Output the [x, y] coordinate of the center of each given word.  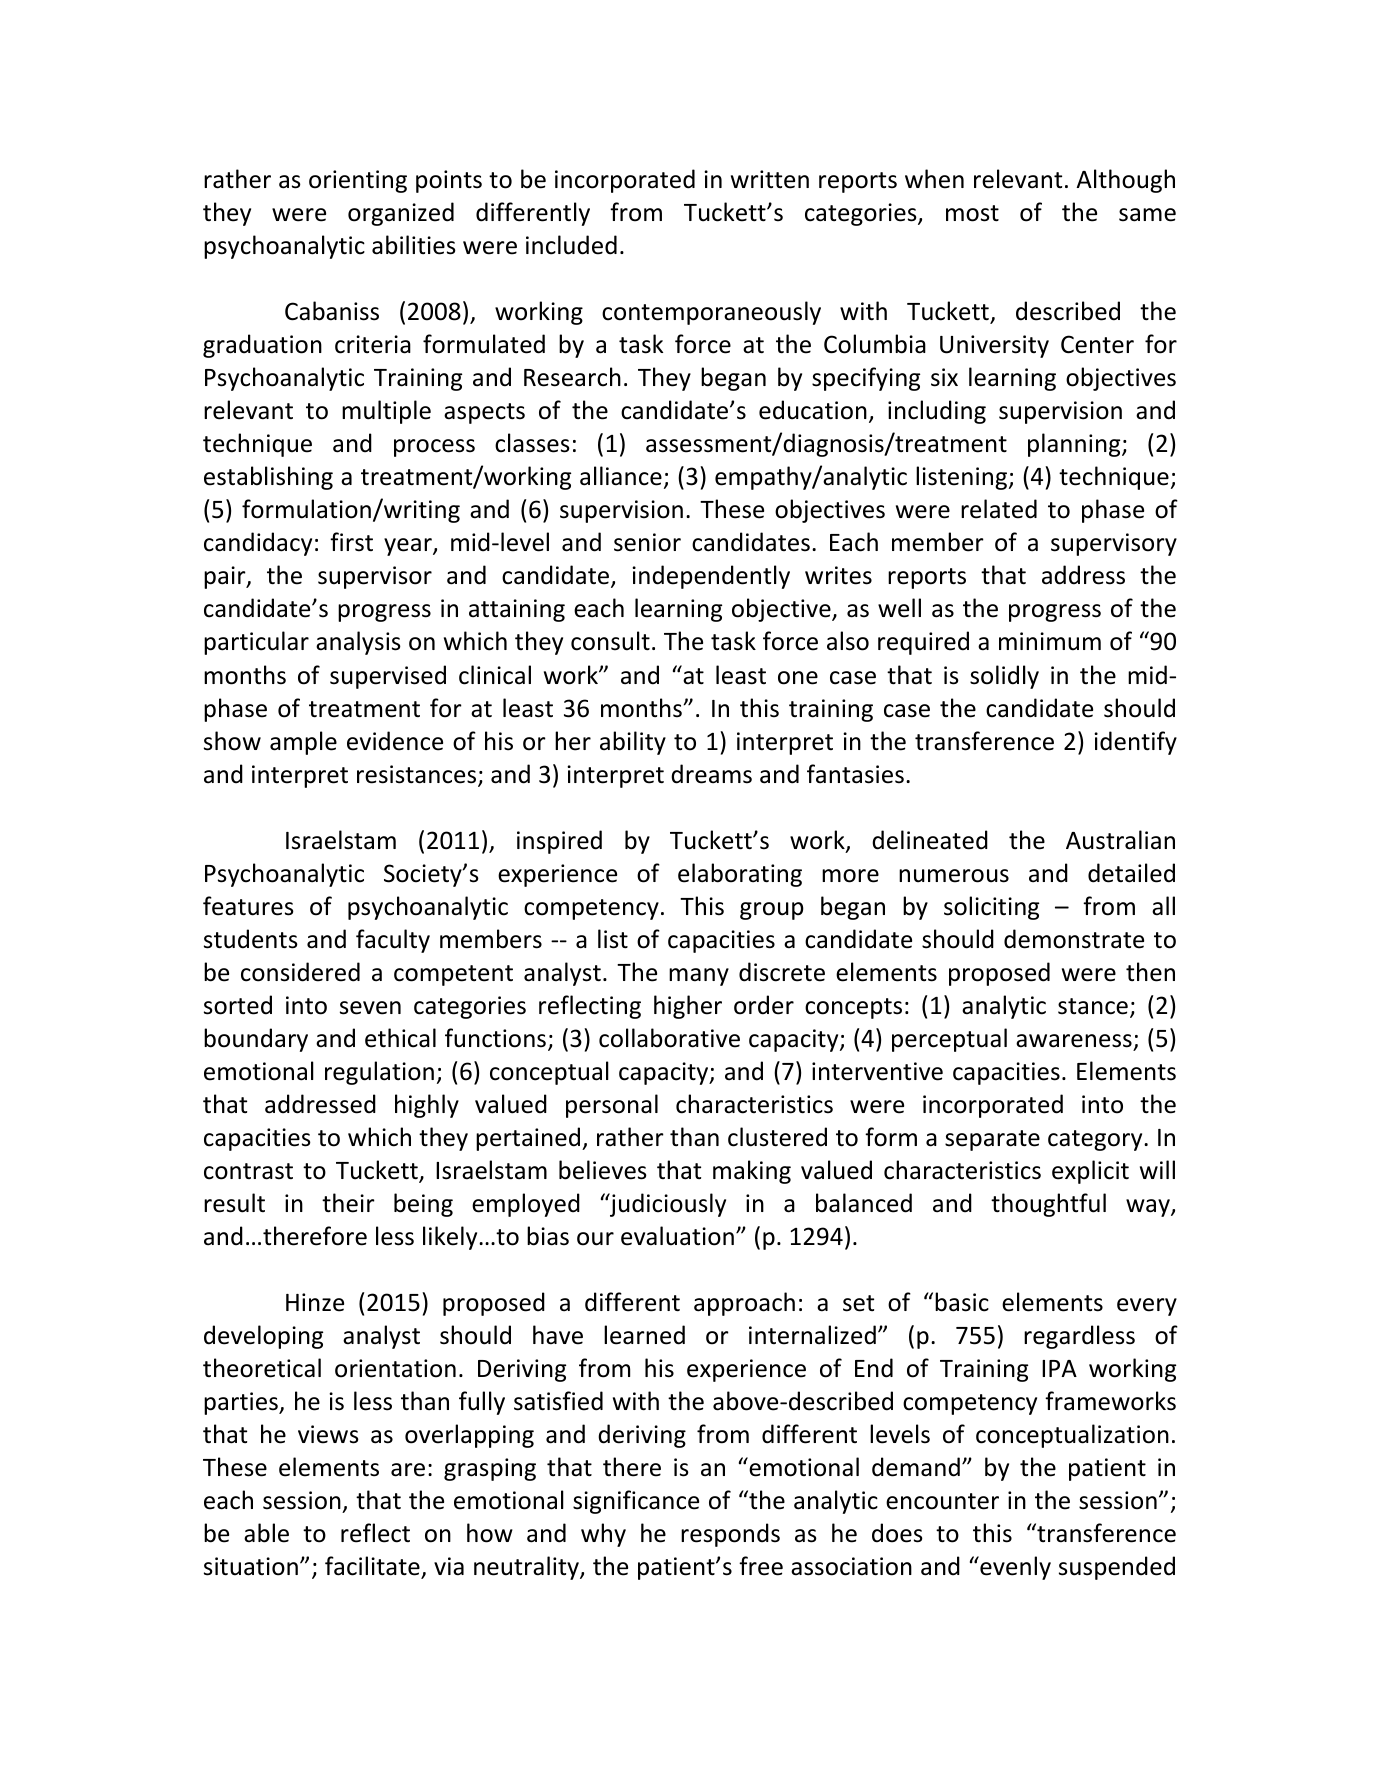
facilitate [373, 1567]
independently [711, 577]
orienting [358, 181]
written [770, 179]
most [972, 213]
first [351, 542]
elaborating [740, 875]
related [999, 509]
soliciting [991, 908]
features [248, 906]
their [348, 1203]
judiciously [667, 1205]
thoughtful [1048, 1205]
